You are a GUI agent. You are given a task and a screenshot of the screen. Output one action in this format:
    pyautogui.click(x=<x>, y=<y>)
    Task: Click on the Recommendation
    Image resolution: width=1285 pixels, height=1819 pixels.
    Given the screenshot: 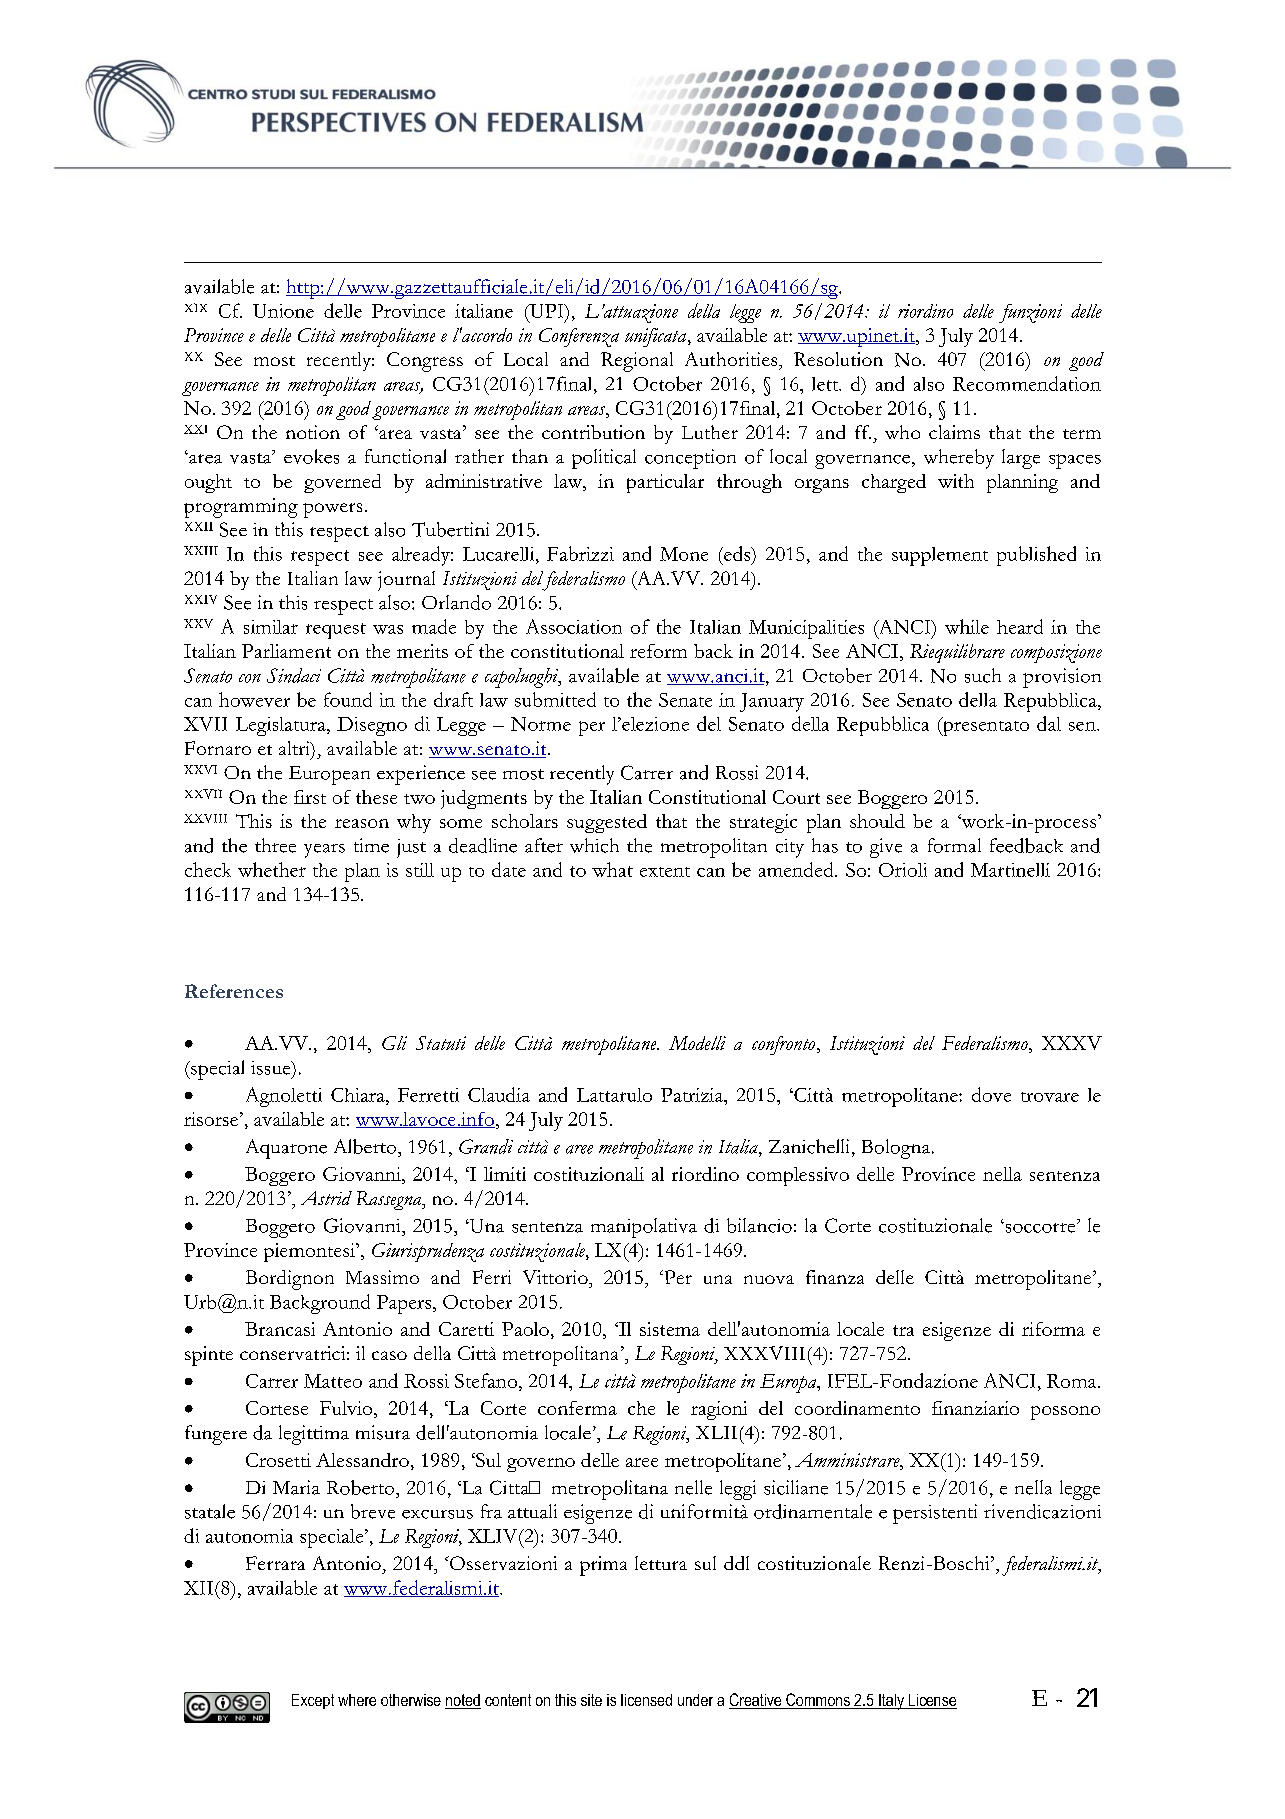 What is the action you would take?
    pyautogui.click(x=1027, y=383)
